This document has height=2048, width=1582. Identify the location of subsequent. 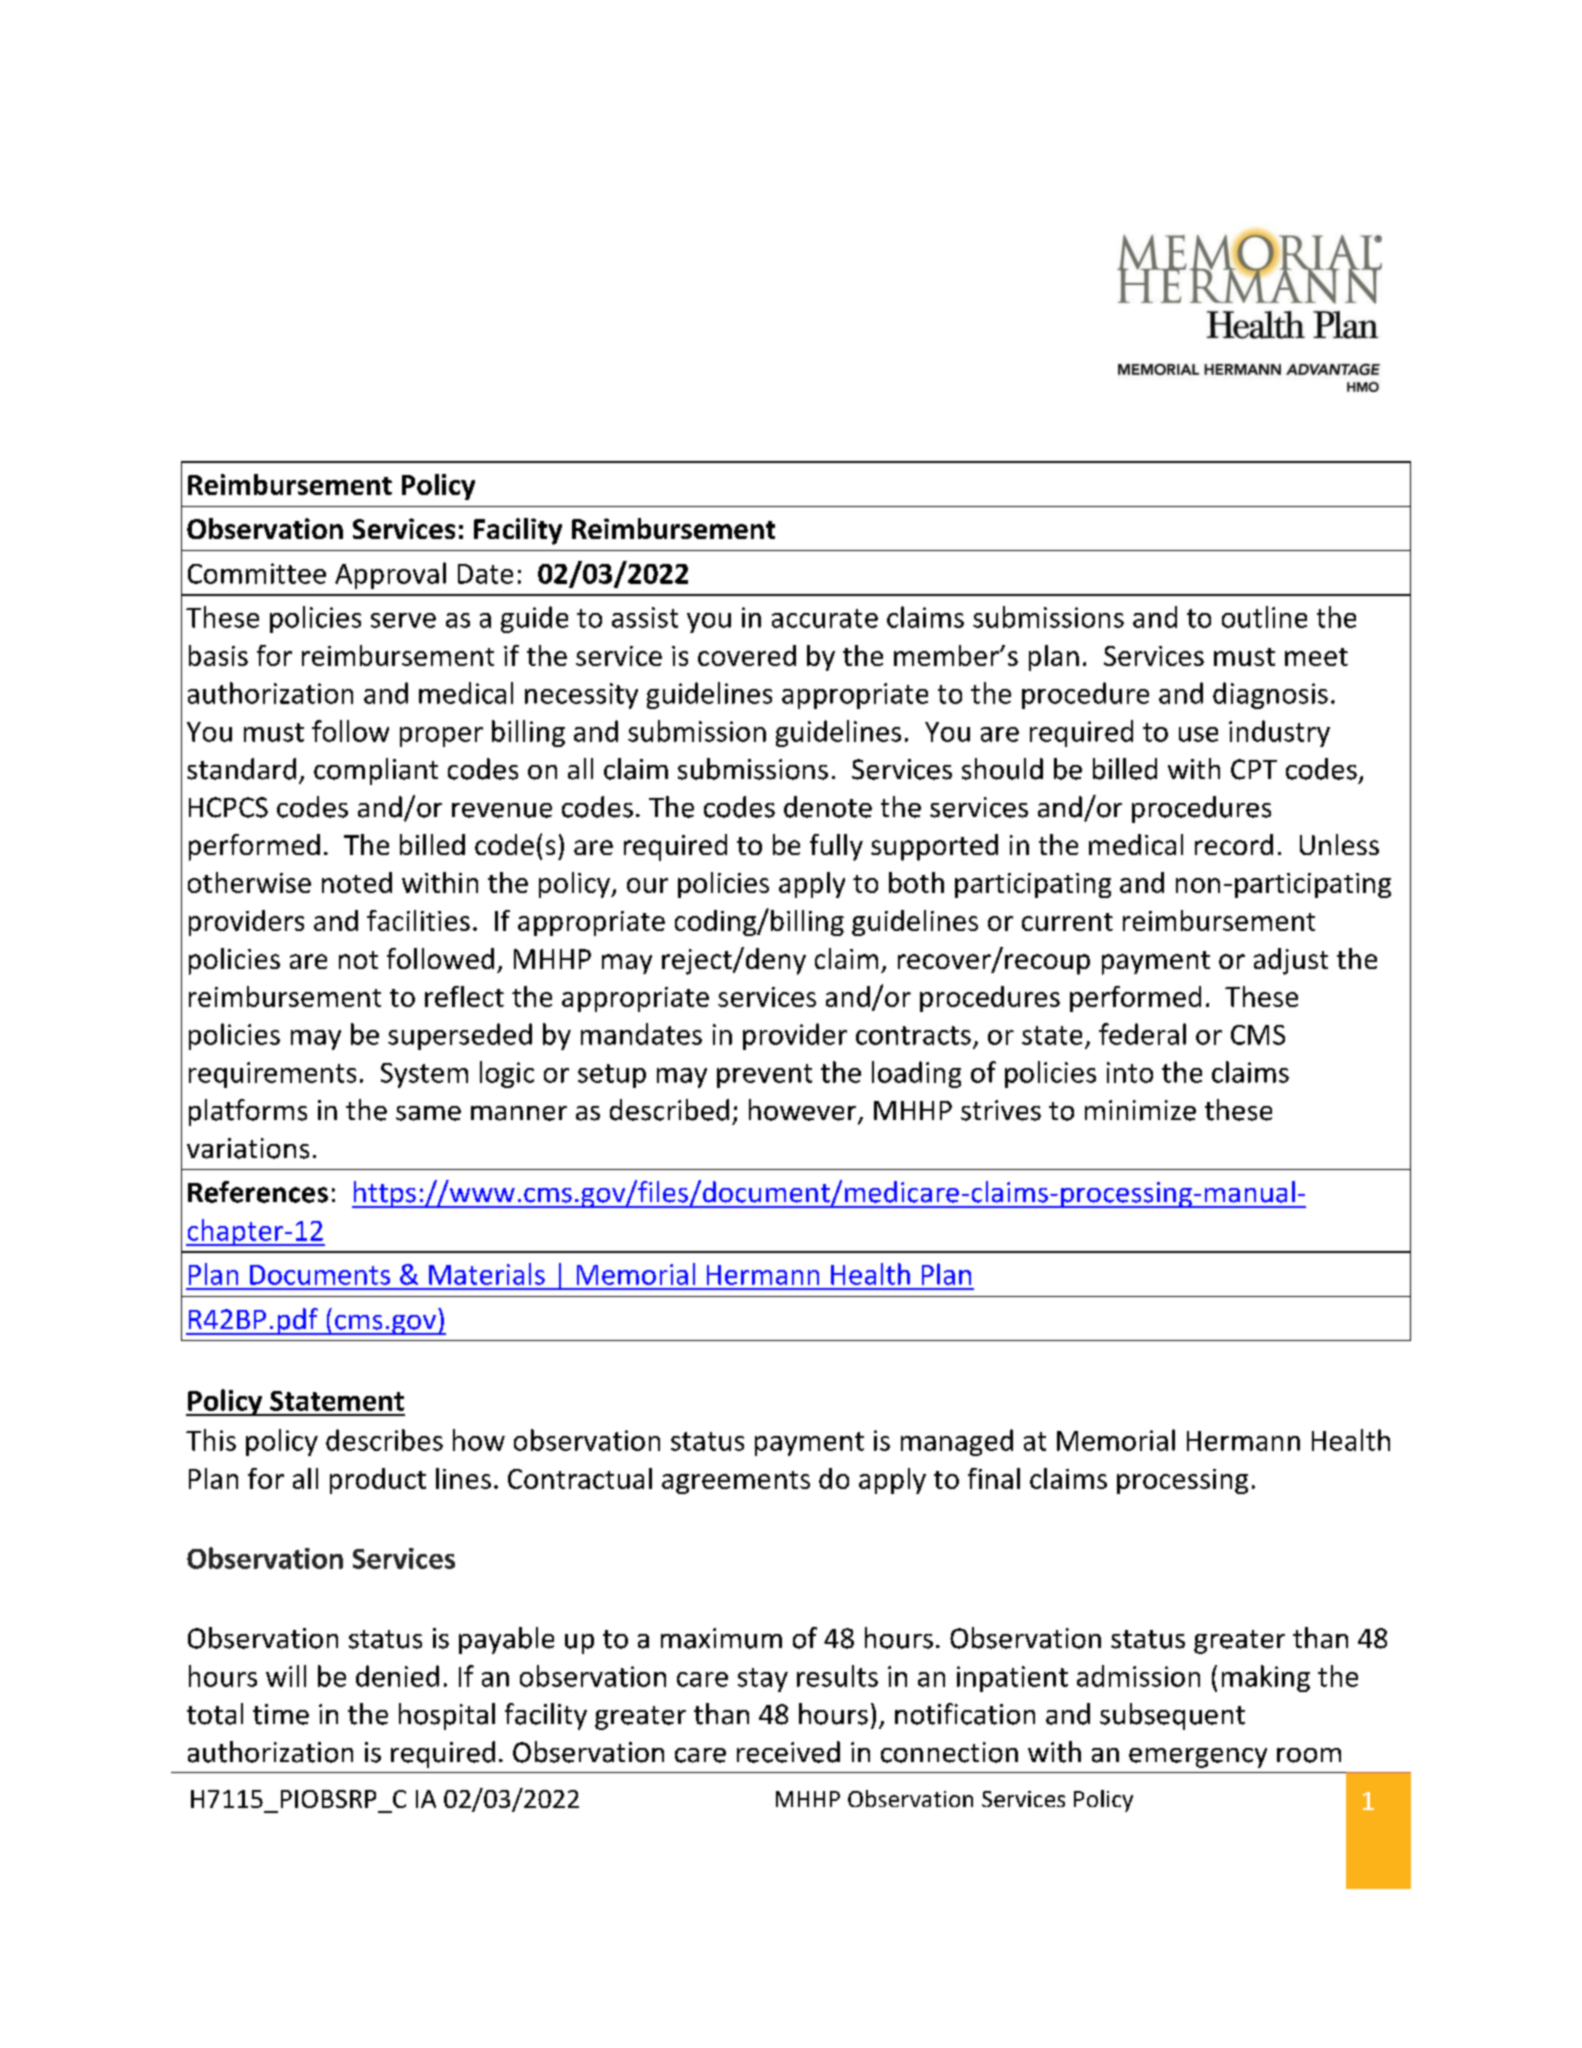
(1172, 1716).
